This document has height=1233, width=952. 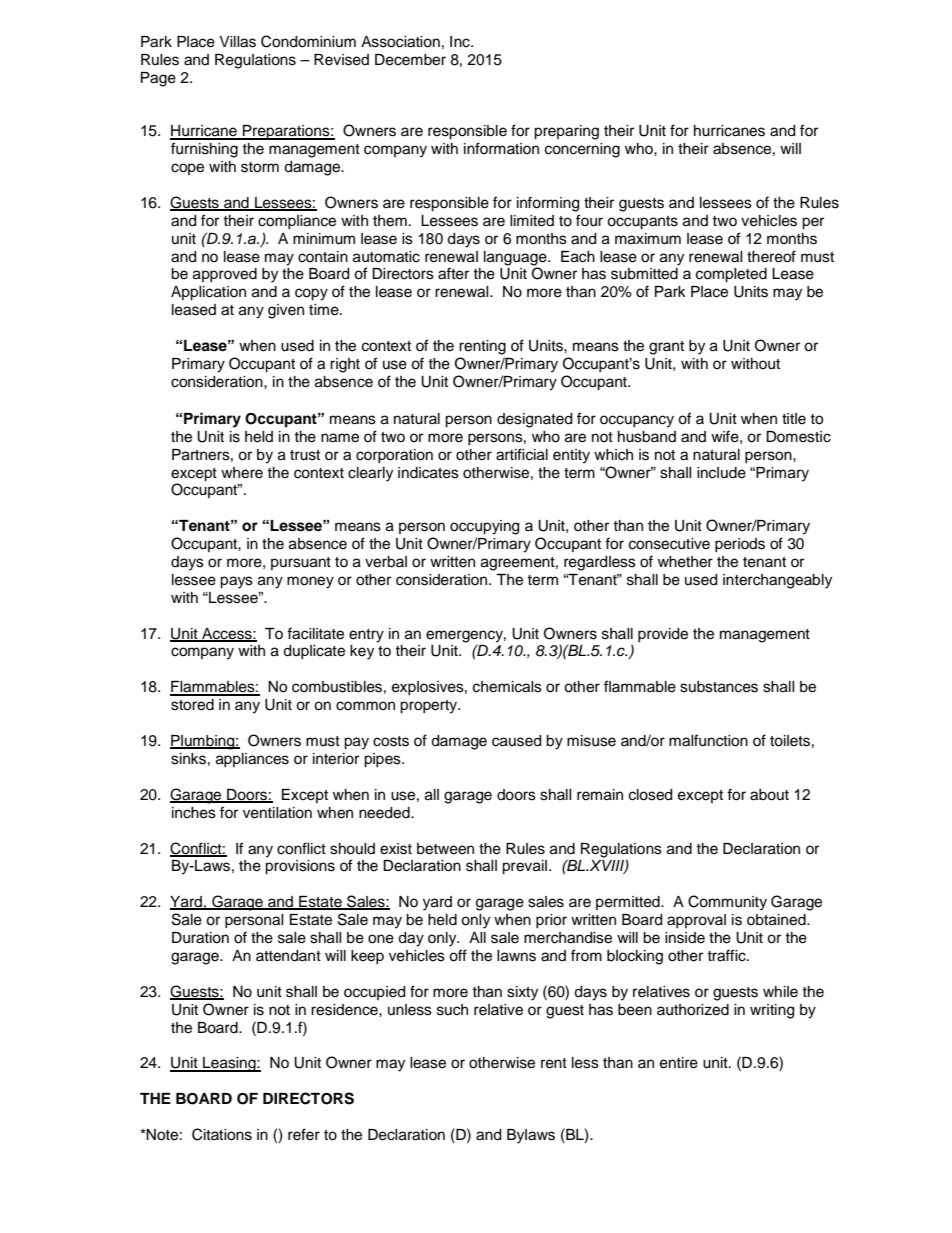 What do you see at coordinates (222, 1134) in the document?
I see `Citations` at bounding box center [222, 1134].
